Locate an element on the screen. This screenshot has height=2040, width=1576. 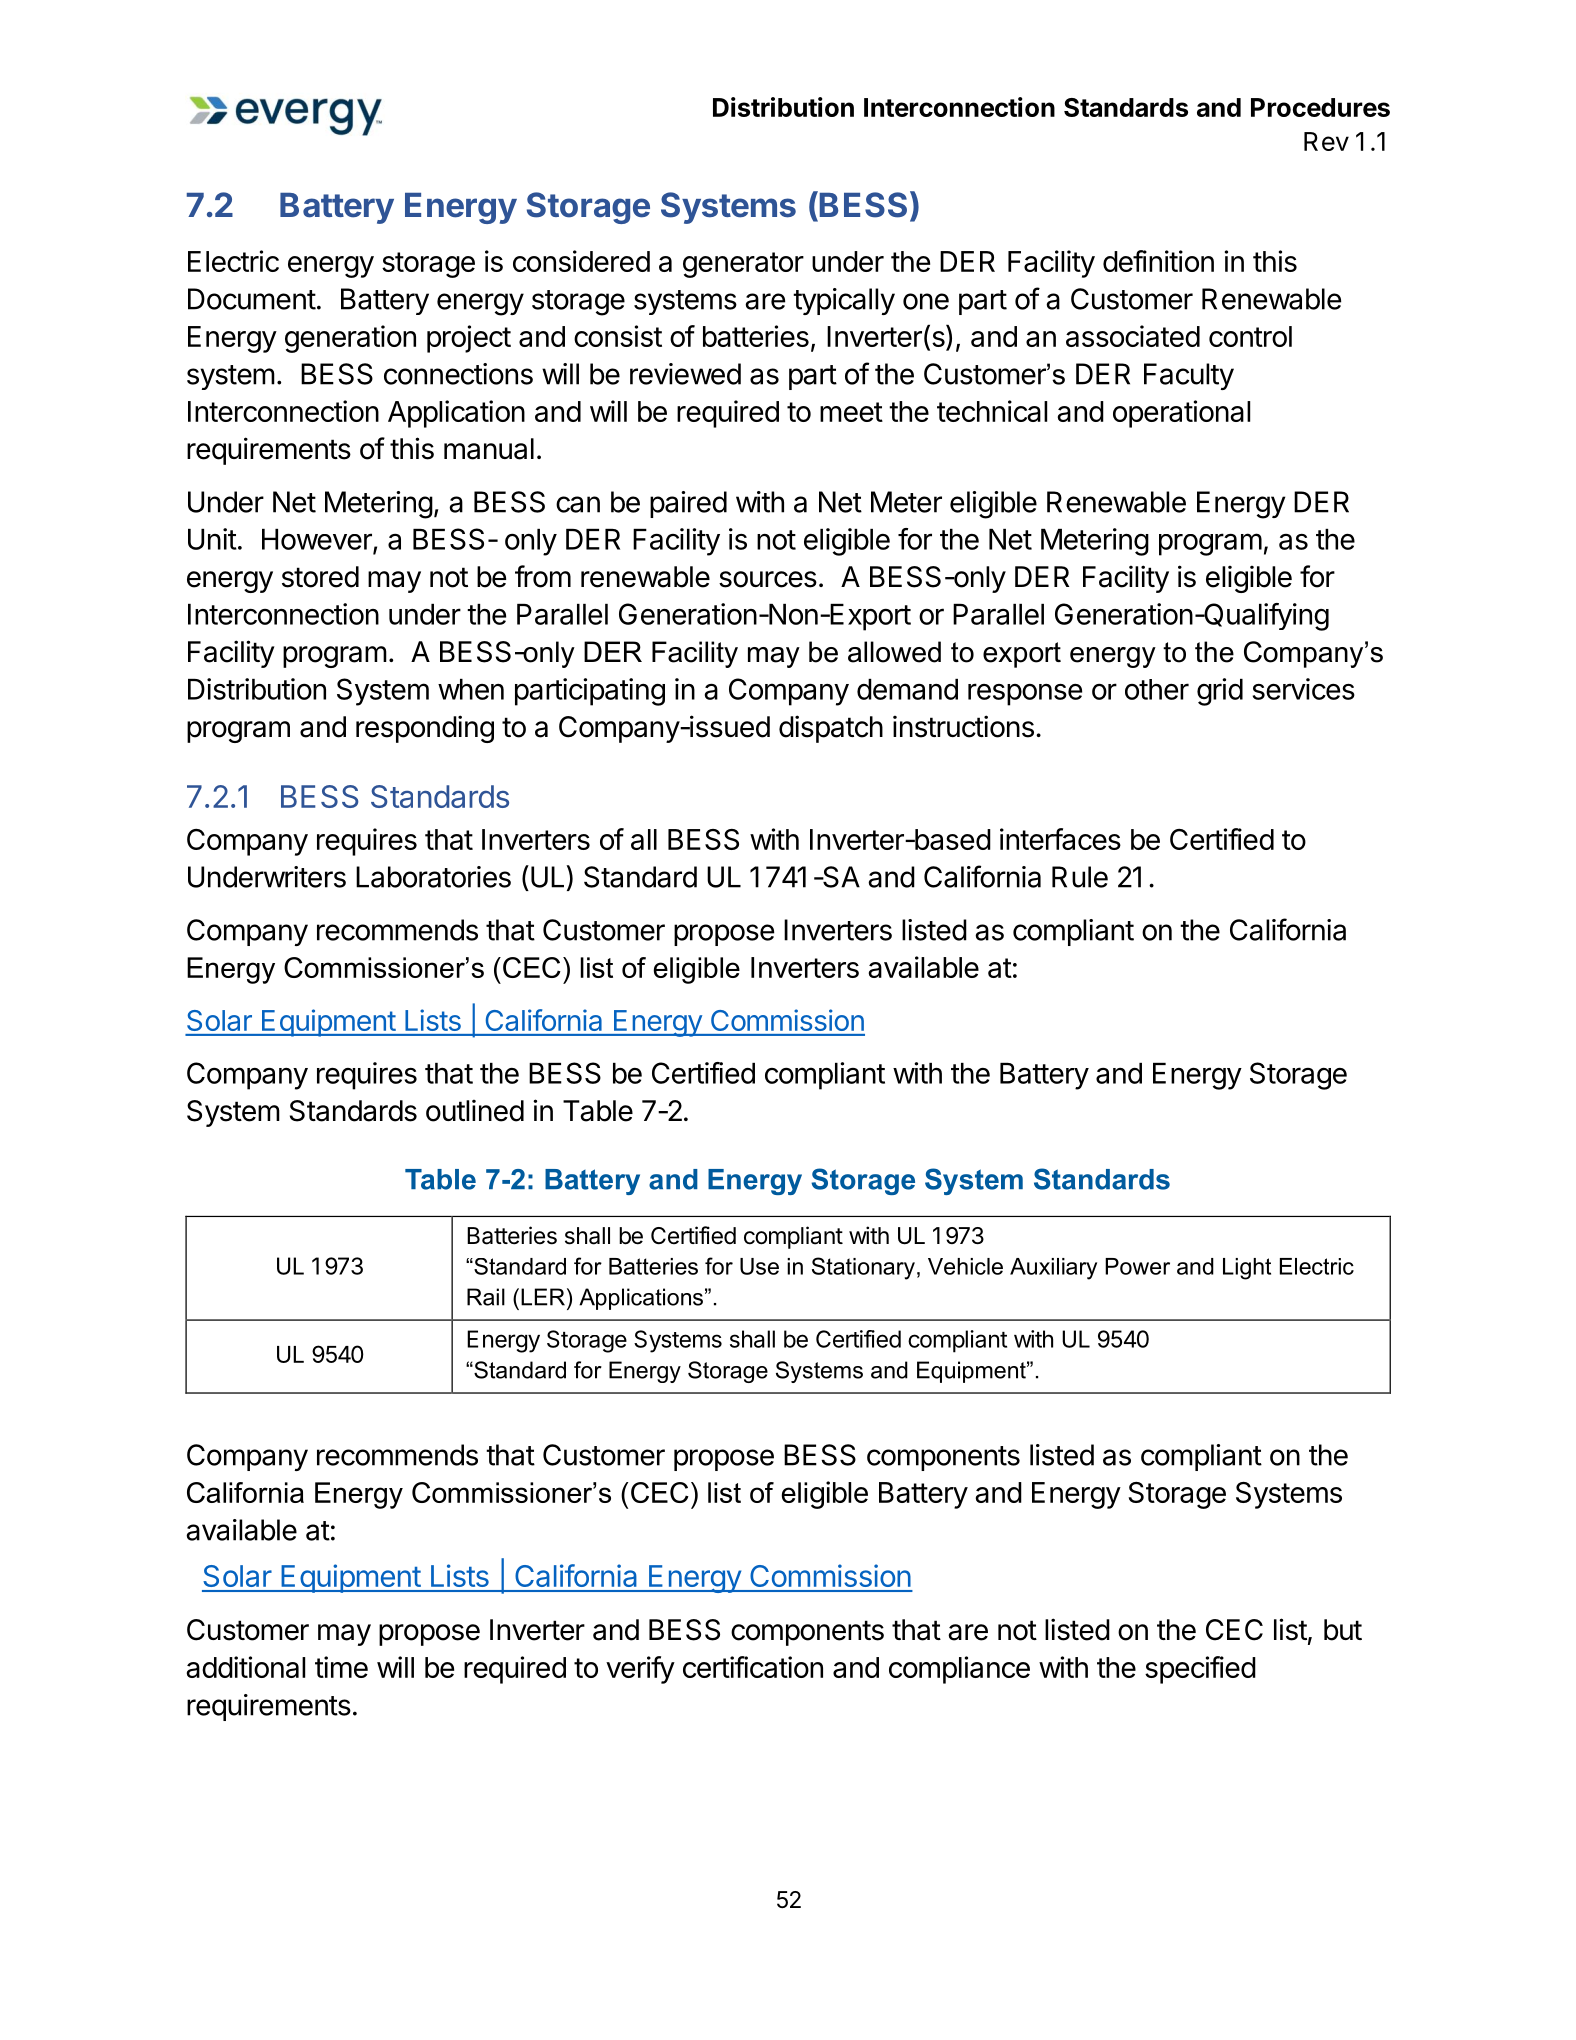
Use is located at coordinates (759, 1266).
